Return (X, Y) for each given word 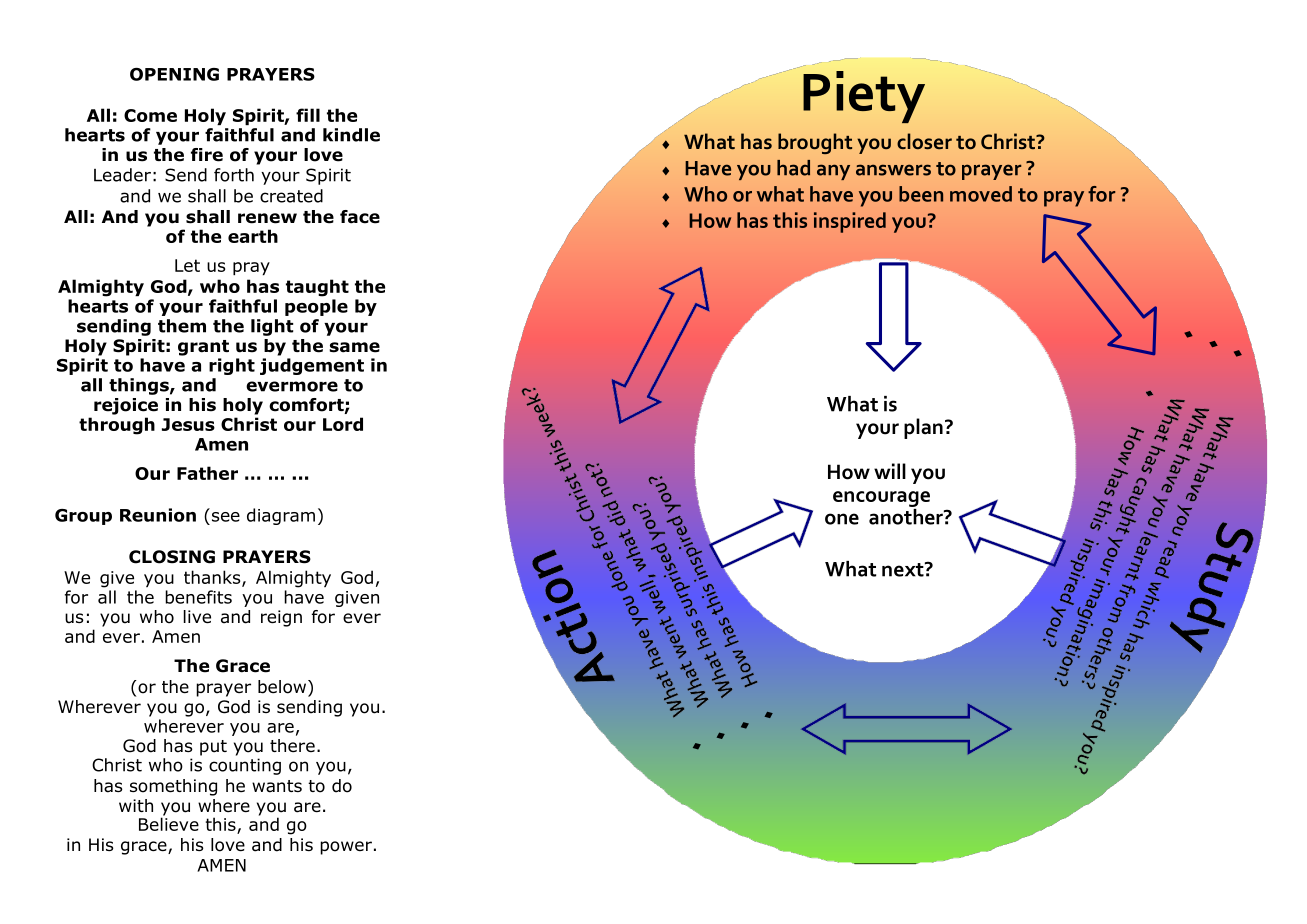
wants (277, 786)
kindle (351, 135)
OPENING (174, 74)
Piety (864, 97)
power (346, 848)
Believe (169, 823)
